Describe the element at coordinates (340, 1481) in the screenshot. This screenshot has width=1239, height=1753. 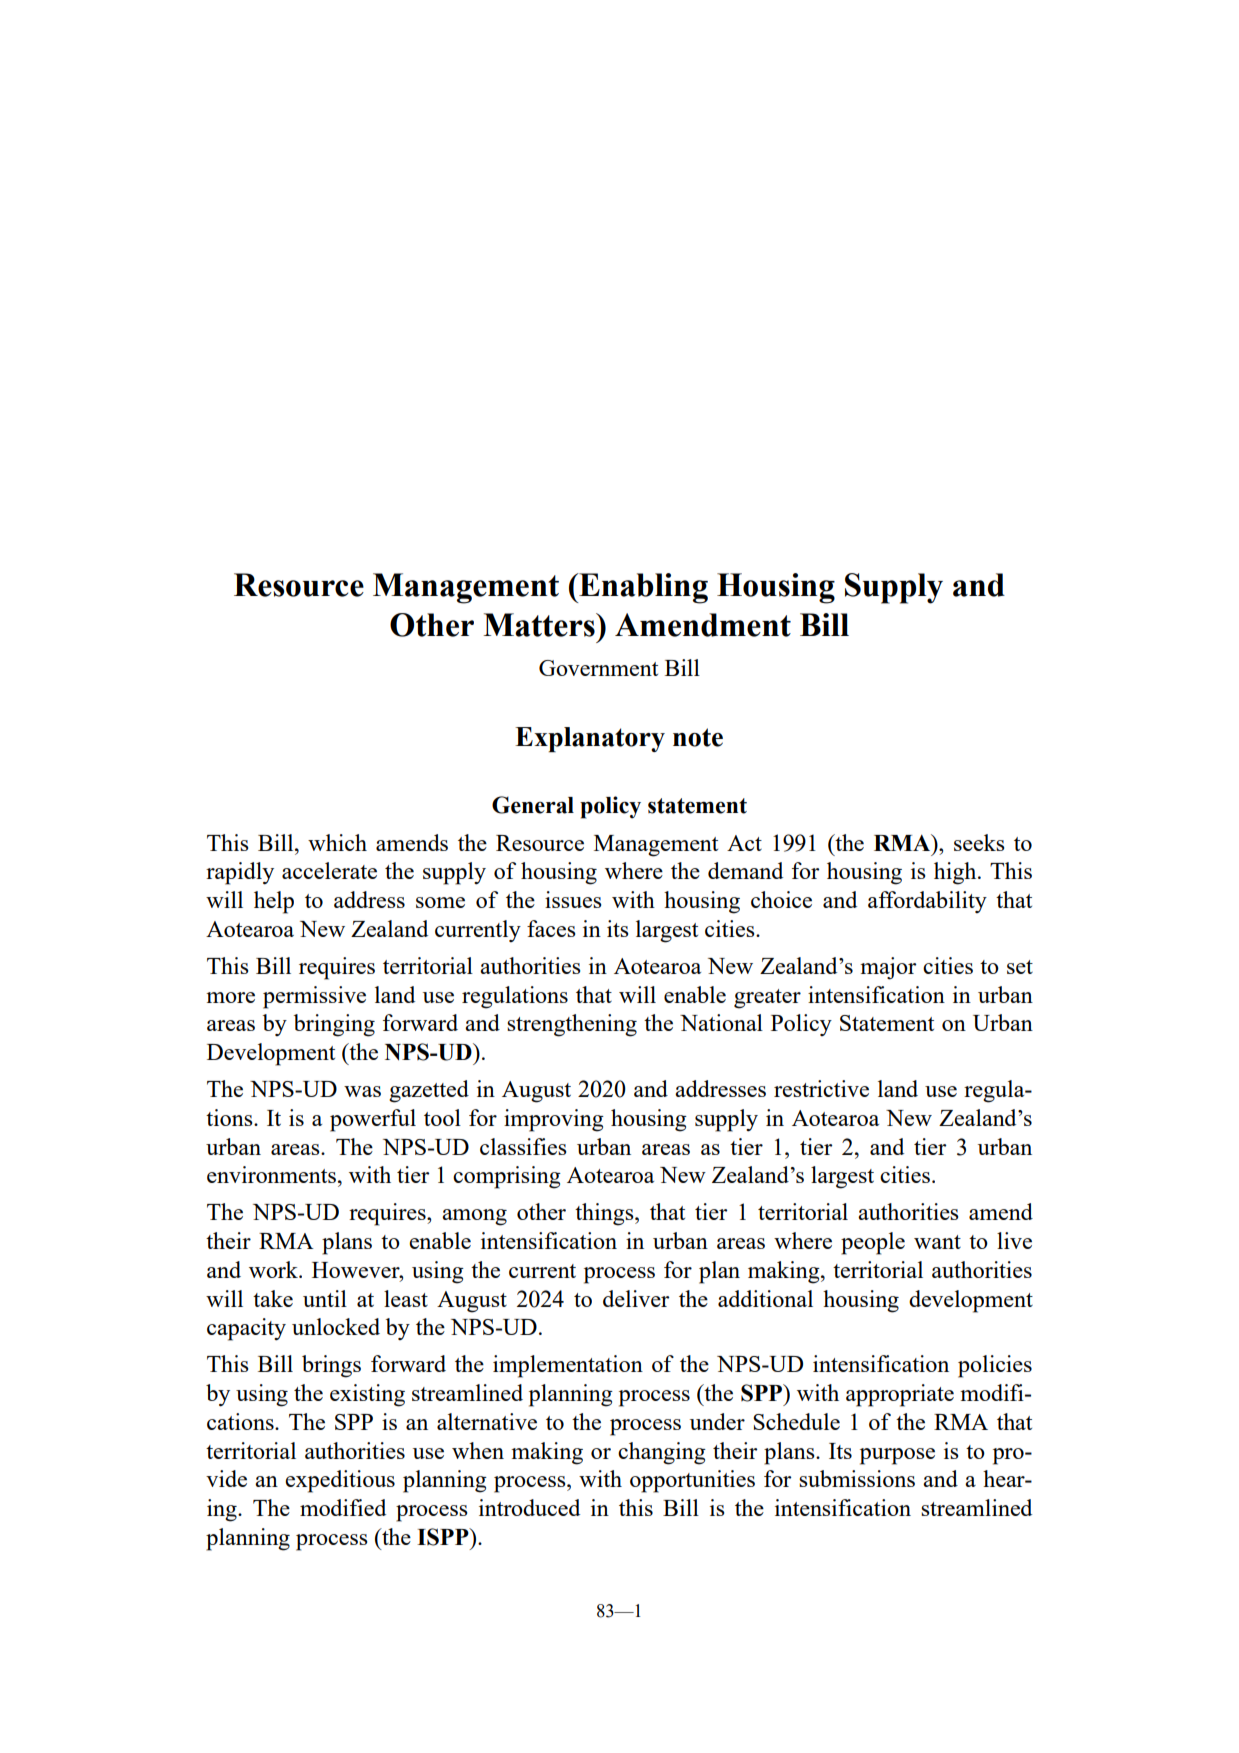
I see `expeditious` at that location.
